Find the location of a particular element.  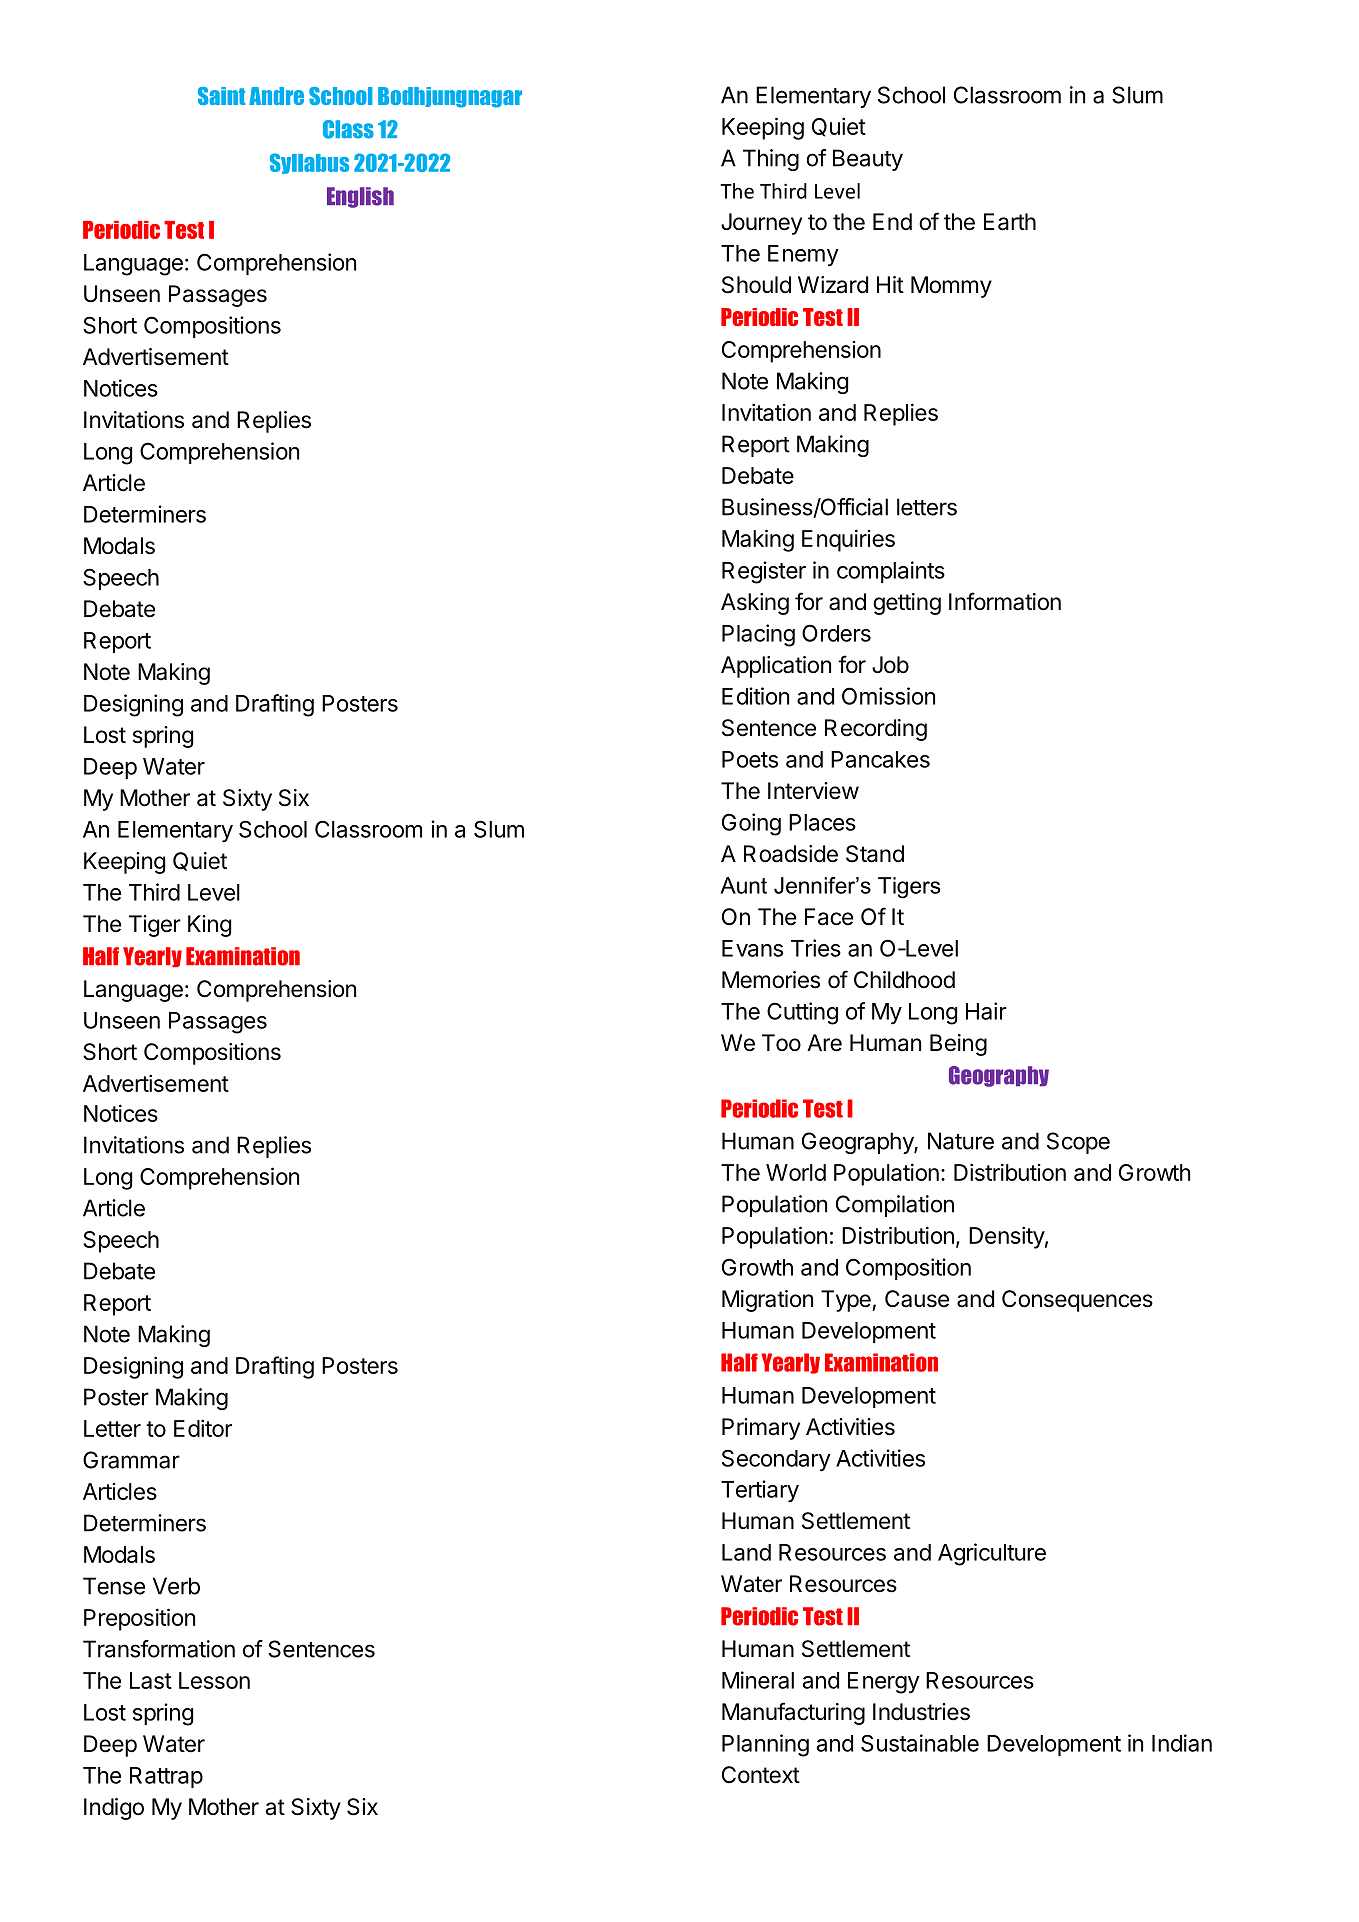

Evans is located at coordinates (752, 948).
